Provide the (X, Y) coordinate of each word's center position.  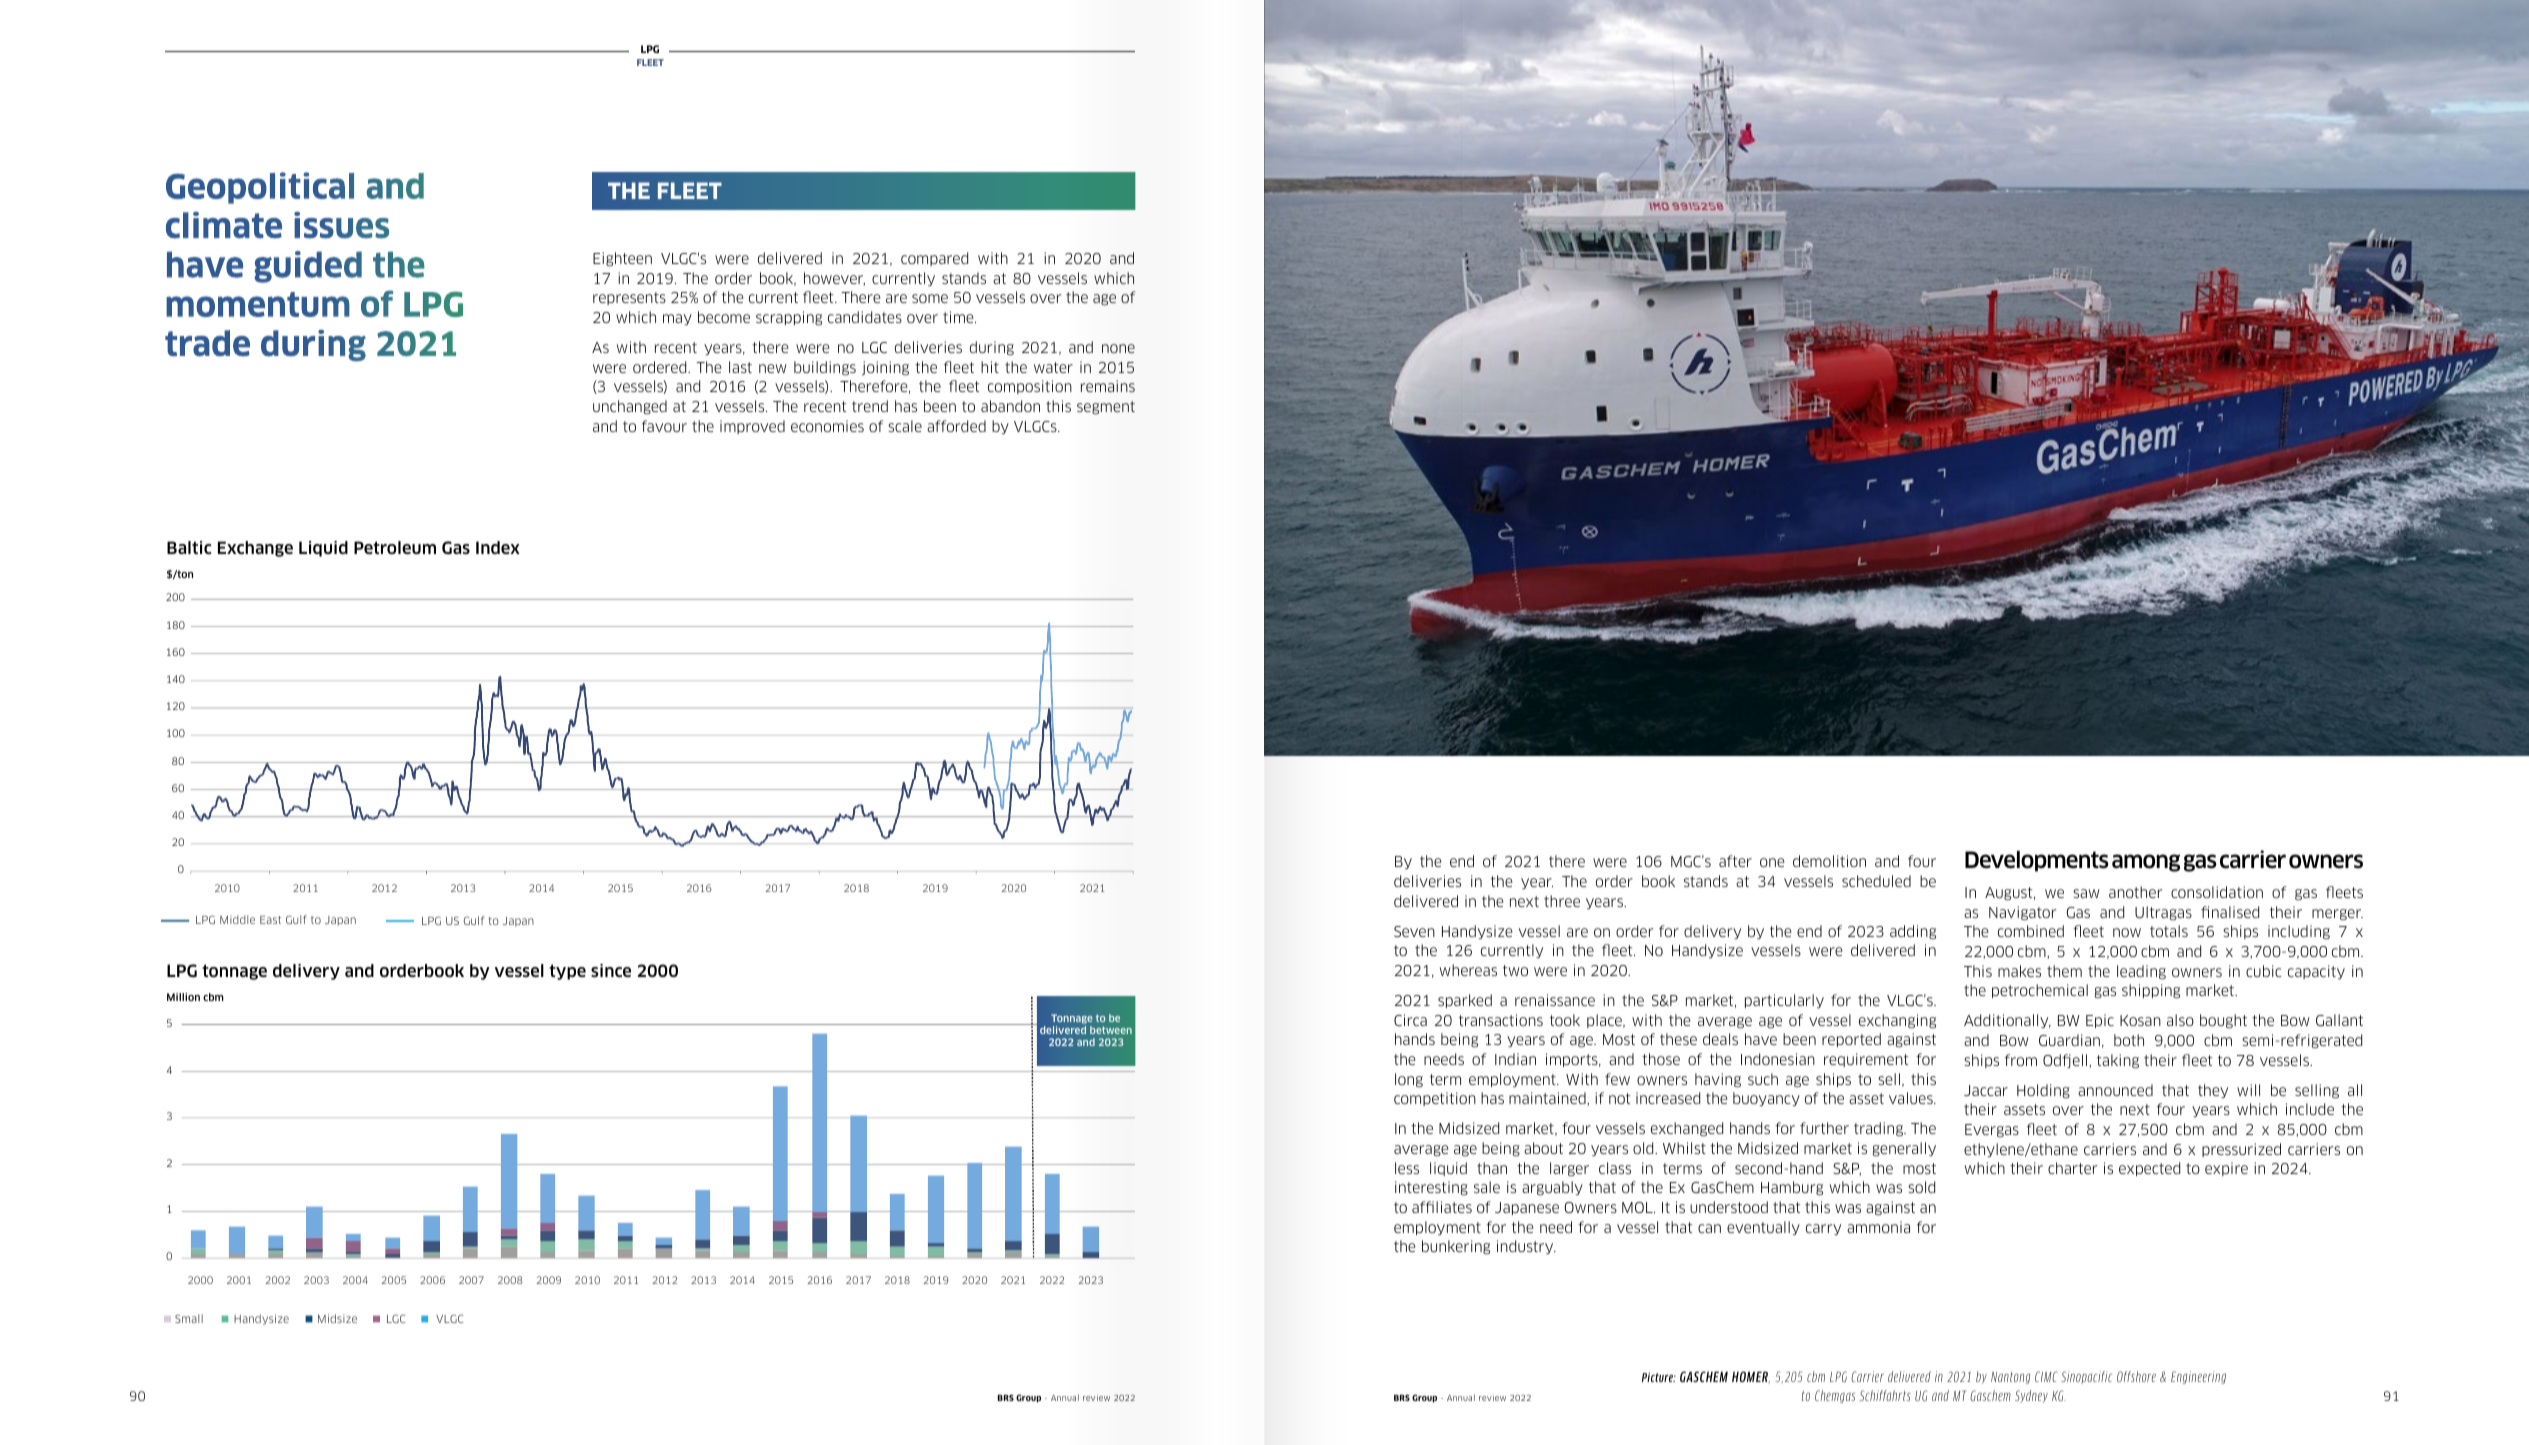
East (270, 920)
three (1562, 901)
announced (2115, 1090)
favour (664, 426)
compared (934, 259)
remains (1108, 386)
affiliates (1442, 1207)
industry (1526, 1247)
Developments (2036, 861)
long (1409, 1080)
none (1118, 348)
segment (1106, 408)
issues (341, 225)
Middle (237, 919)
